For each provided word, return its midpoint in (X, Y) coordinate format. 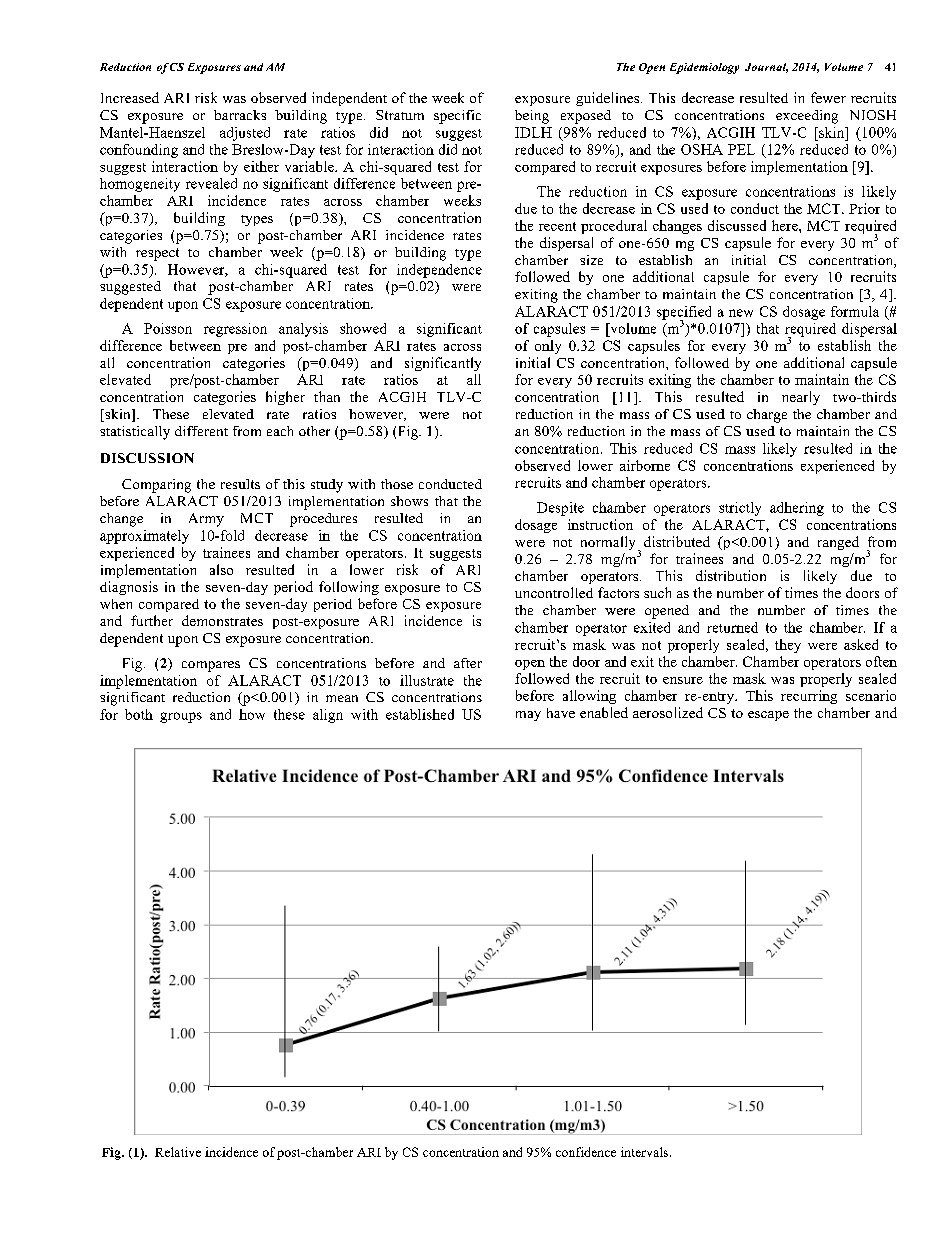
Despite (560, 509)
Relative (178, 1152)
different (201, 431)
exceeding (807, 117)
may (528, 716)
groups (181, 717)
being (532, 117)
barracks (240, 115)
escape (768, 716)
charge (767, 416)
